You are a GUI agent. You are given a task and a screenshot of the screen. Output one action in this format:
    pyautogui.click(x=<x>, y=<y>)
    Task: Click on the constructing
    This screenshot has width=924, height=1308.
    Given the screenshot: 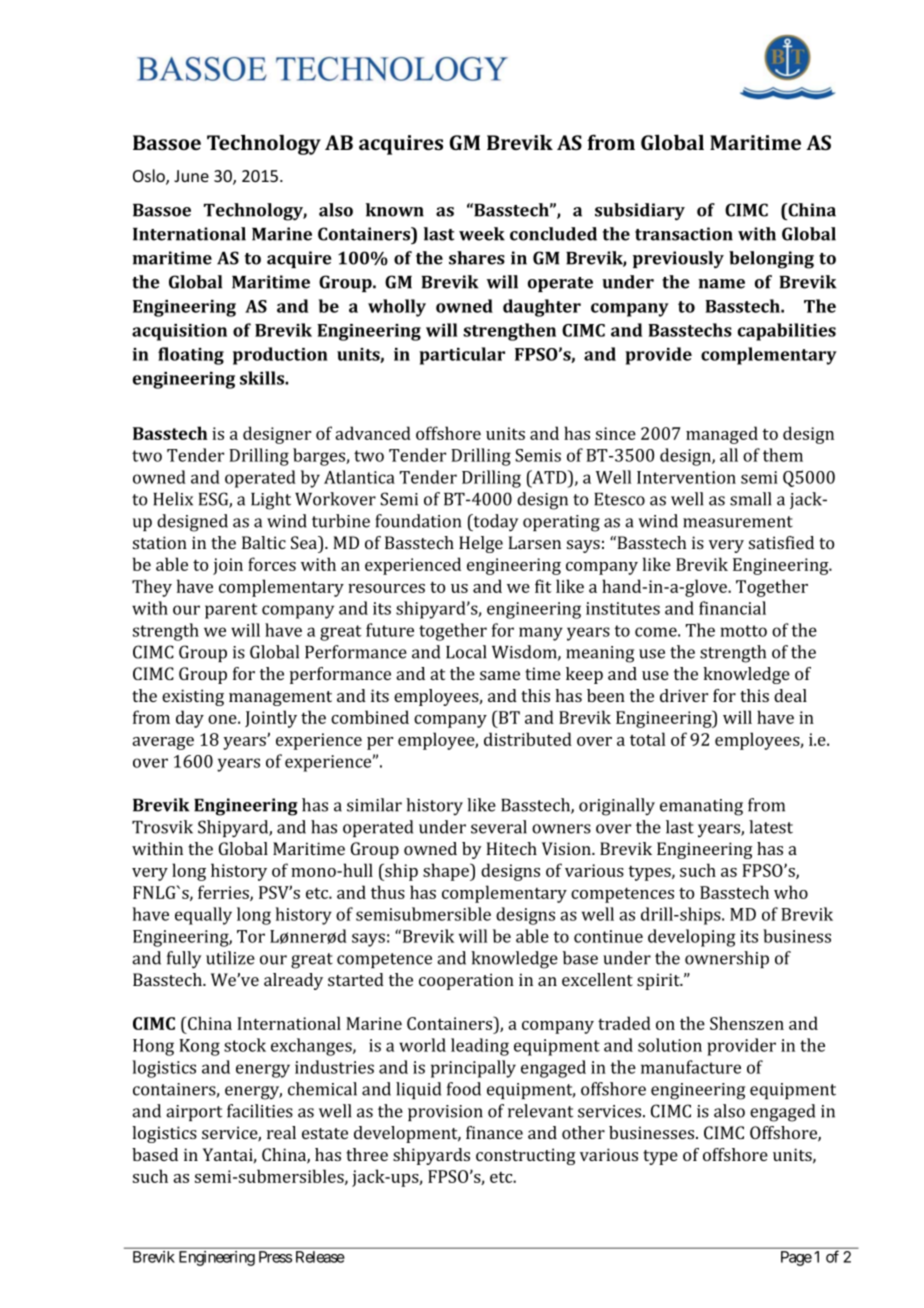 What is the action you would take?
    pyautogui.click(x=526, y=1156)
